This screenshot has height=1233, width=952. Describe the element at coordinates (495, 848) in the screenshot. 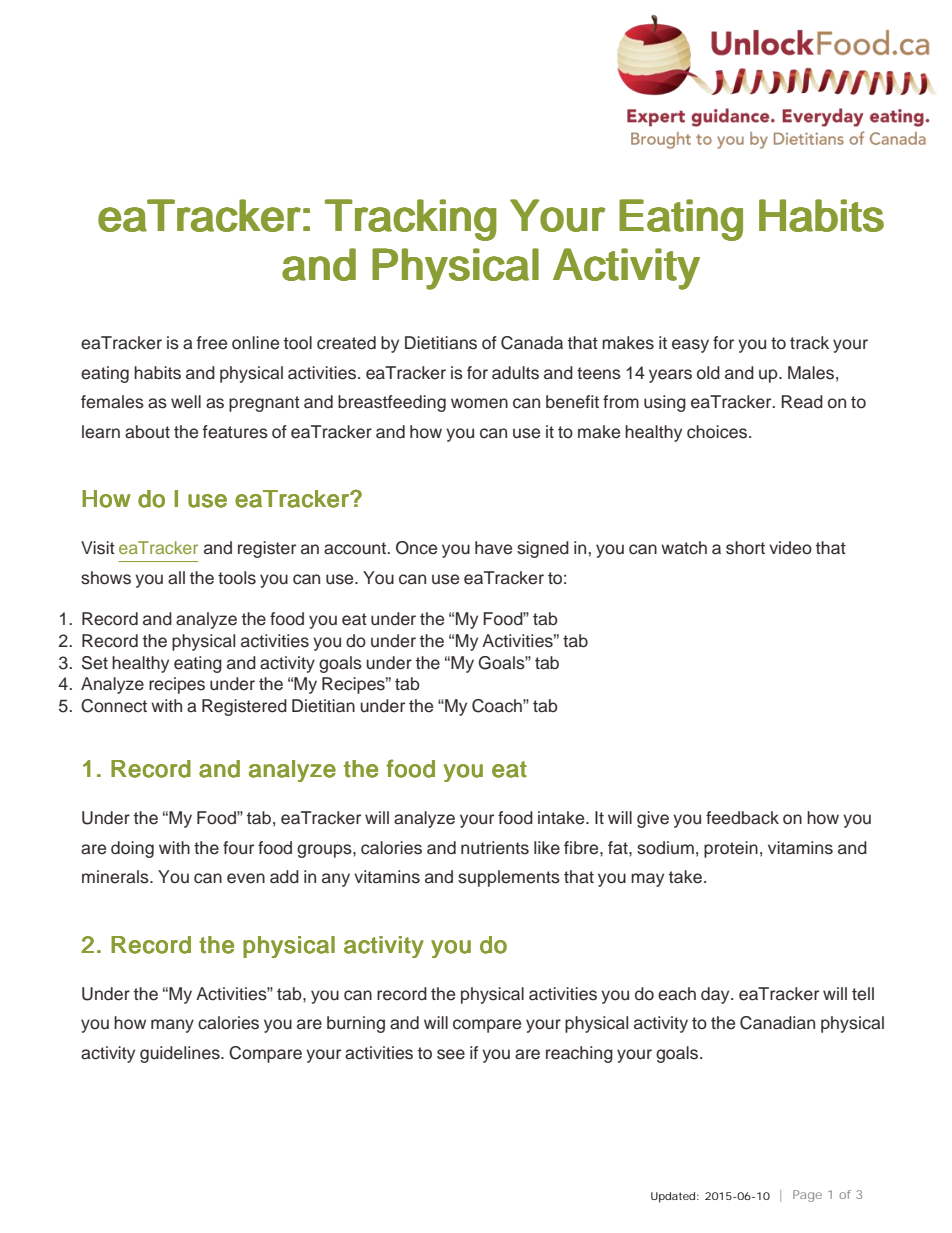

I see `nutrients` at that location.
